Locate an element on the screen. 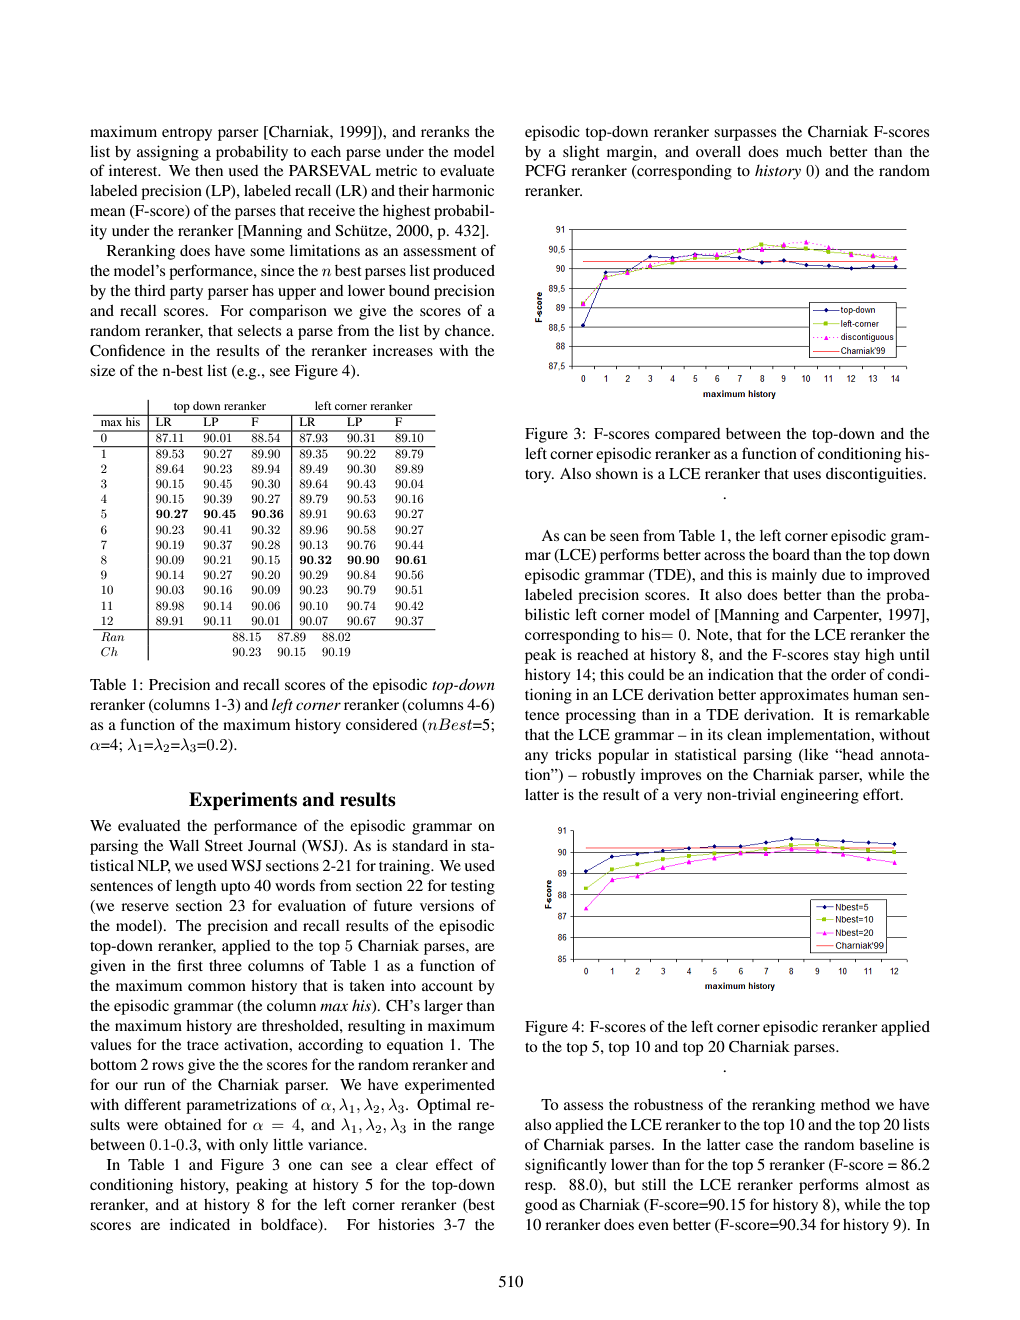 Image resolution: width=1020 pixels, height=1320 pixels. size is located at coordinates (102, 370).
